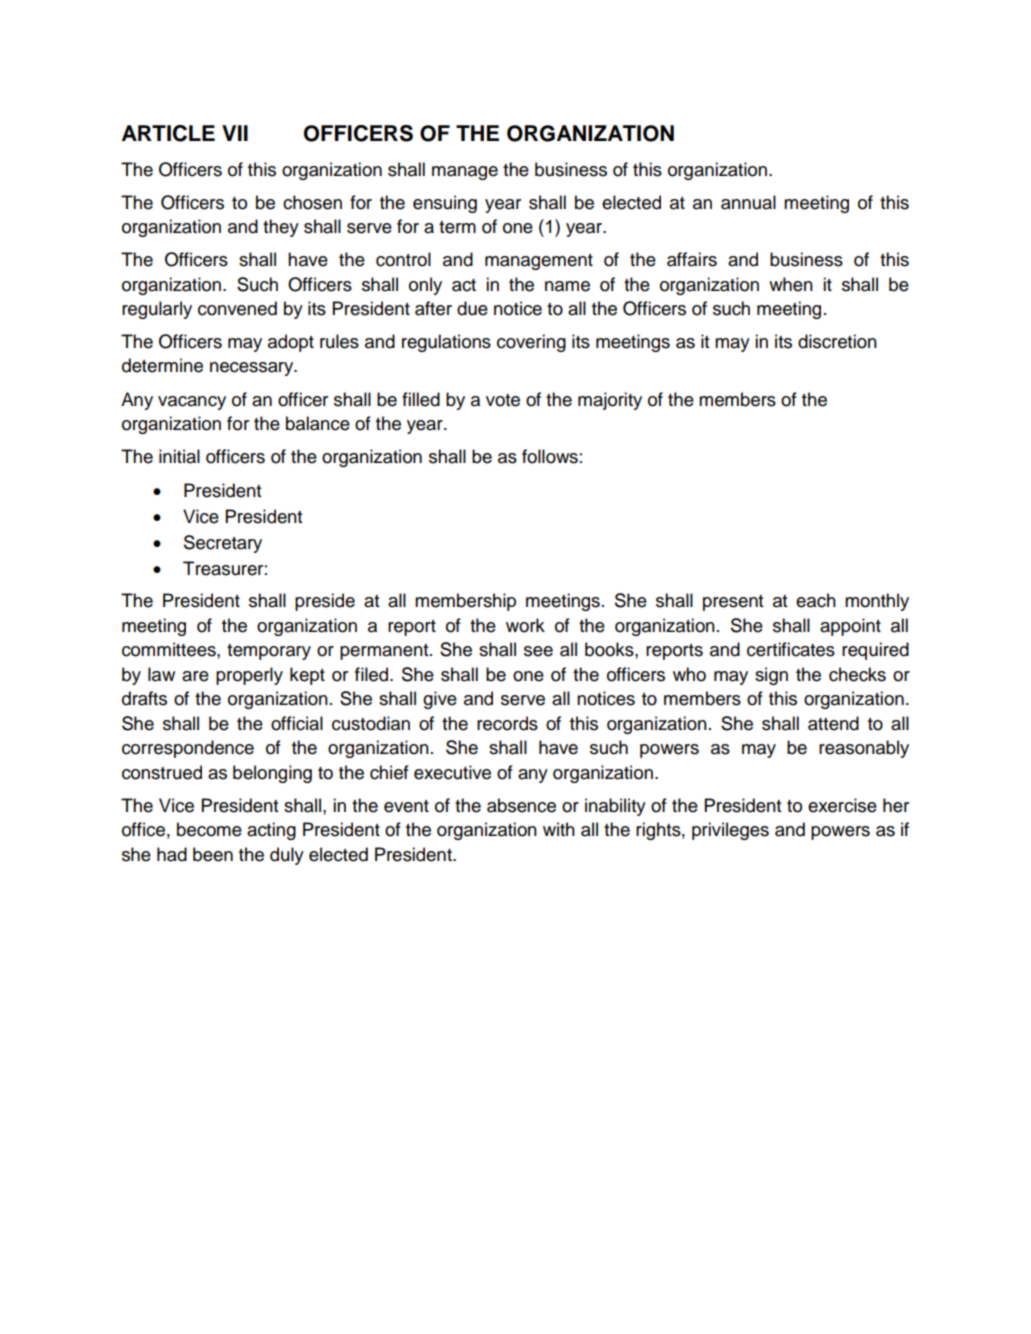  Describe the element at coordinates (235, 133) in the image. I see `VII` at that location.
